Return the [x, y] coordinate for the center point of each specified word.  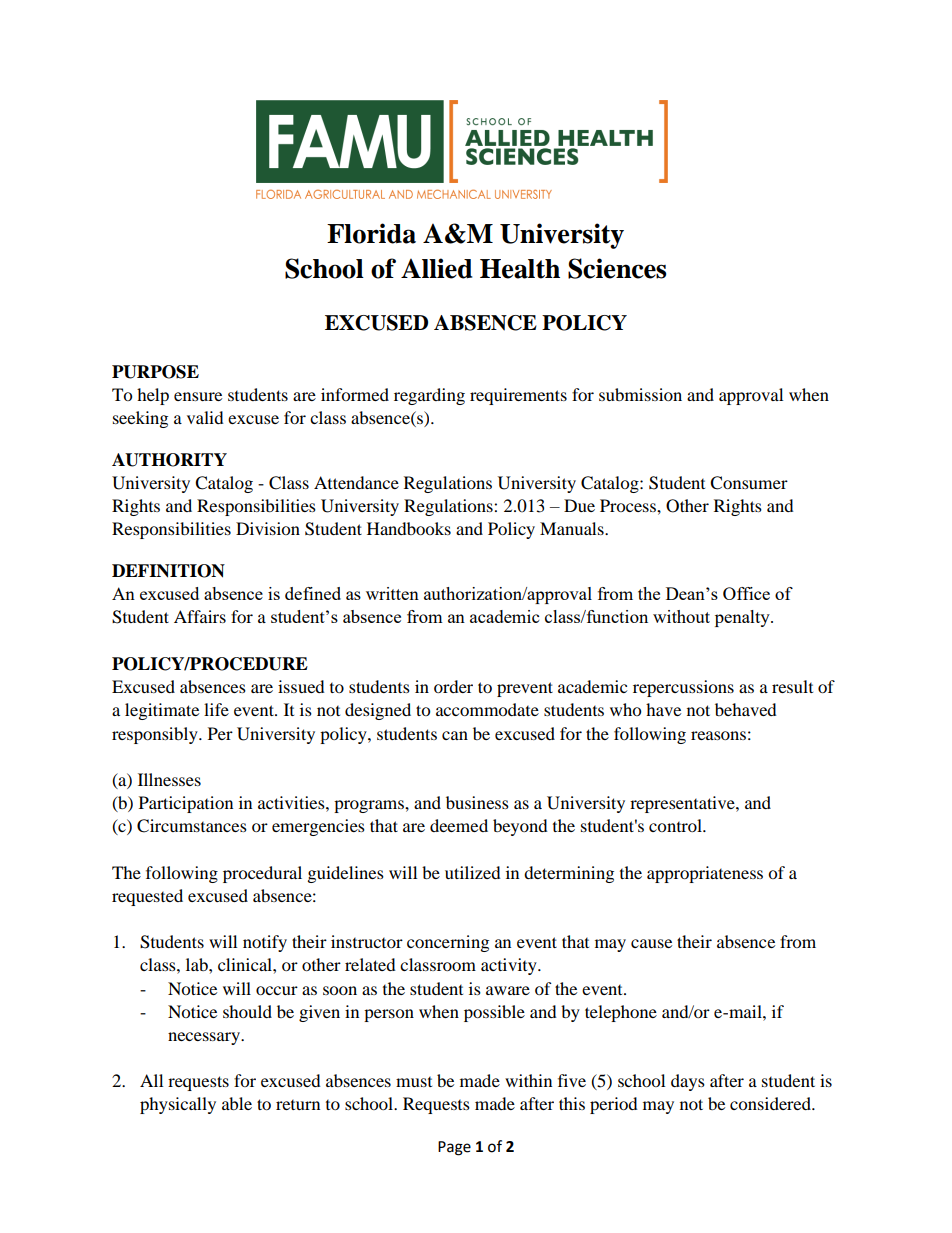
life [216, 709]
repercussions [683, 688]
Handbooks [409, 528]
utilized [473, 872]
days [688, 1082]
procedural [262, 874]
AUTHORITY [169, 460]
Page [454, 1148]
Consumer [749, 483]
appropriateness [705, 874]
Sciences [617, 268]
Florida [371, 233]
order [453, 686]
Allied [436, 268]
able [237, 1103]
